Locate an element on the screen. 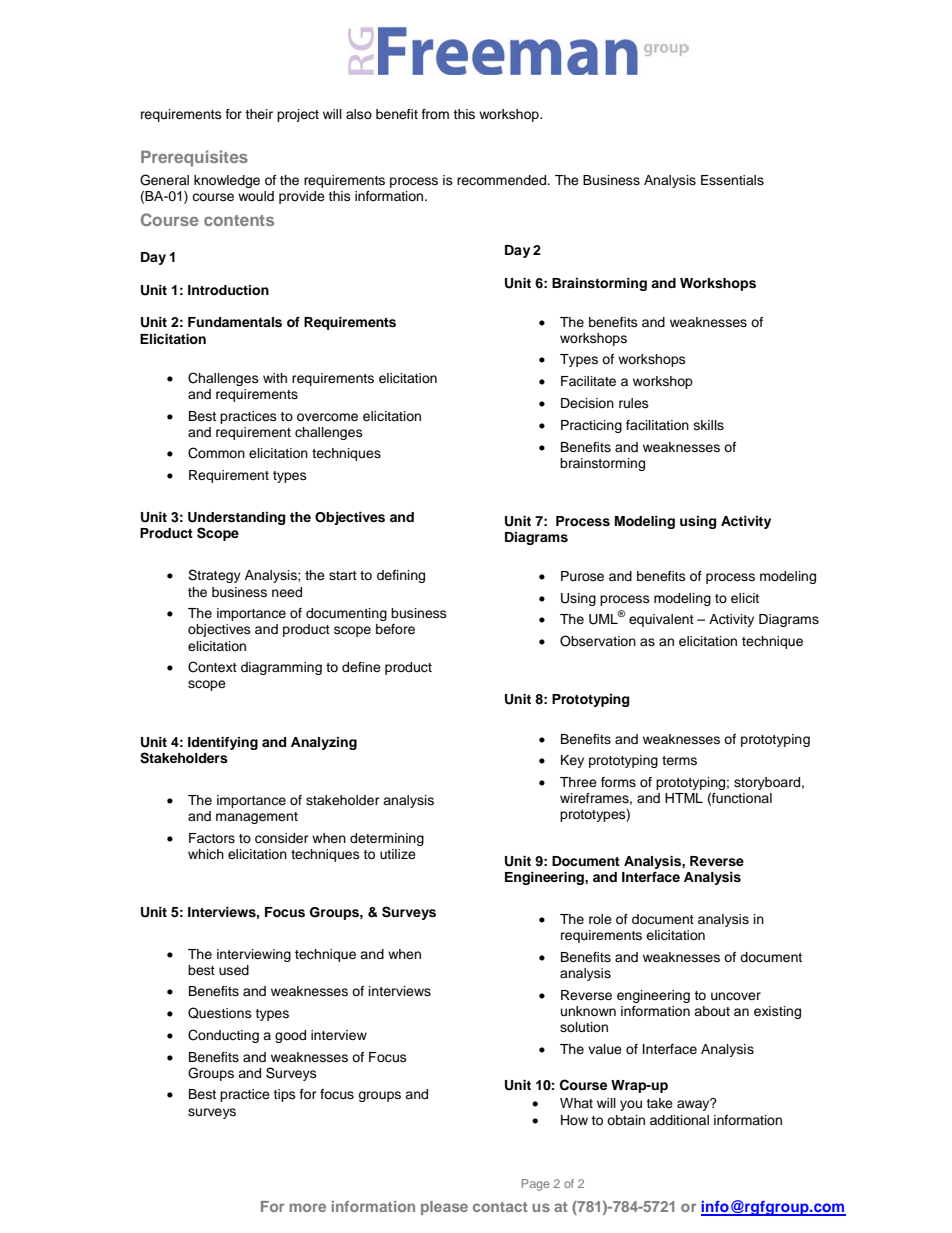 The width and height of the screenshot is (952, 1233). Essentials is located at coordinates (732, 180).
